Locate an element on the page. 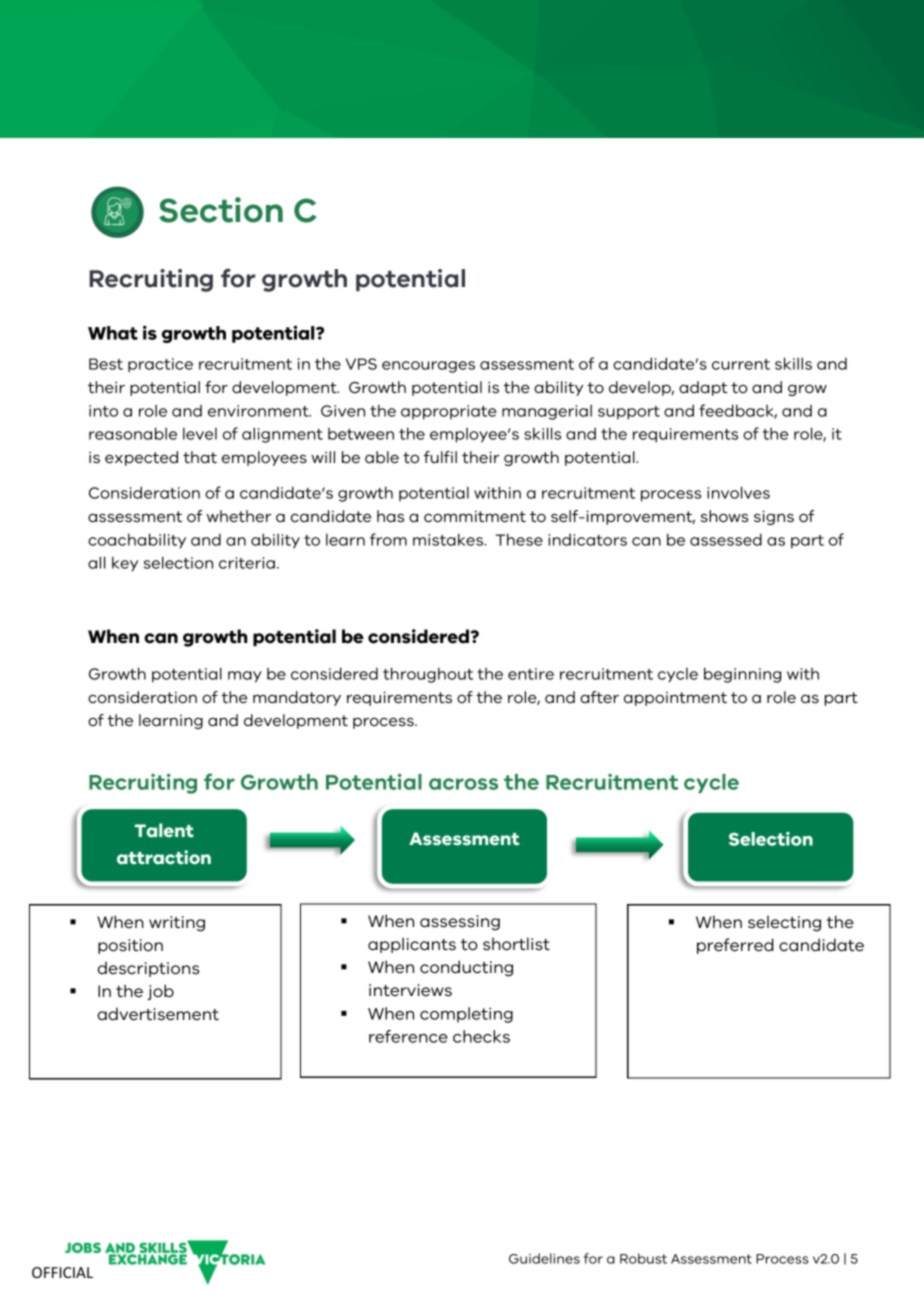 The height and width of the page is (1308, 924). encourages is located at coordinates (428, 367).
